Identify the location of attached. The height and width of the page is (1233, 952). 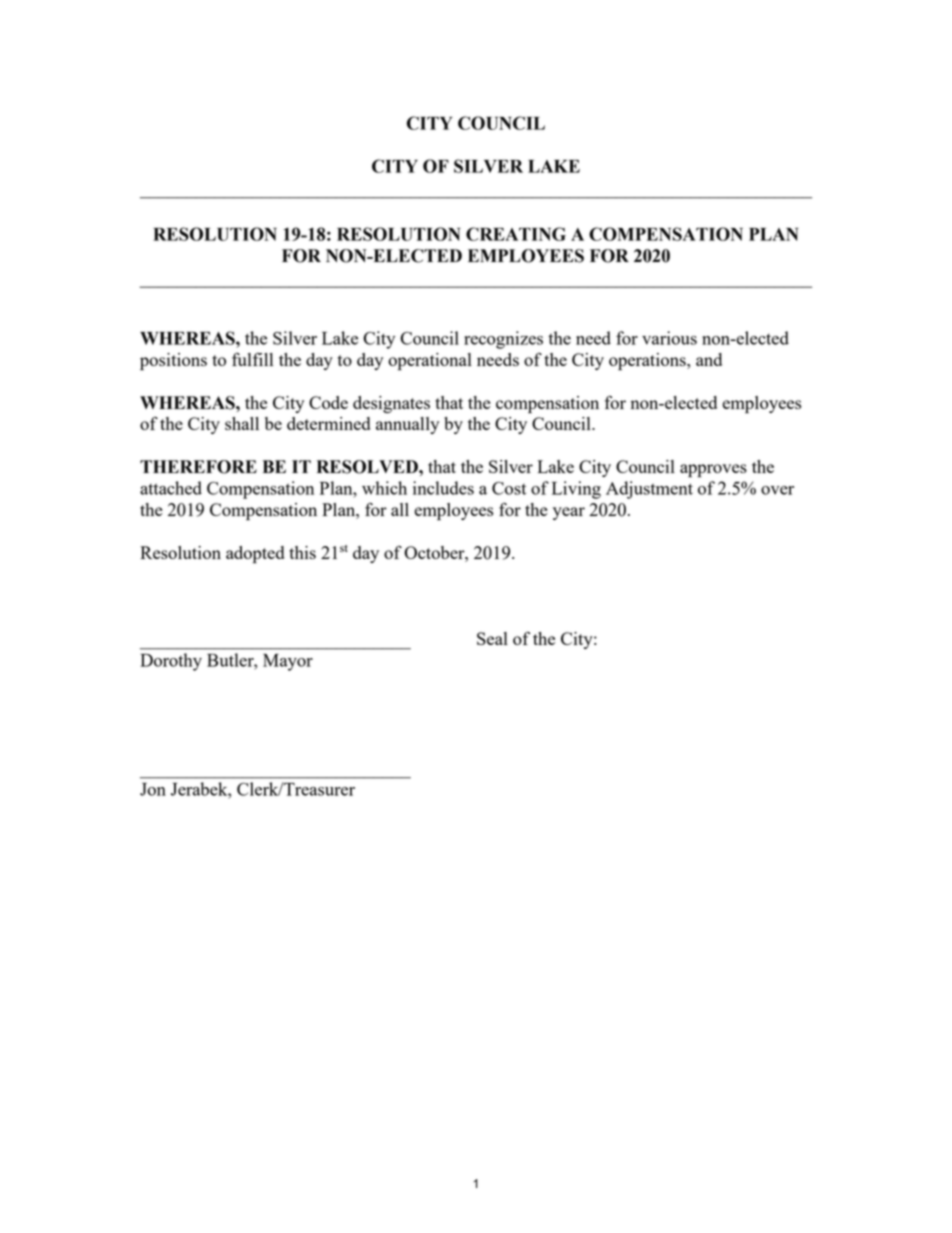
(171, 488).
